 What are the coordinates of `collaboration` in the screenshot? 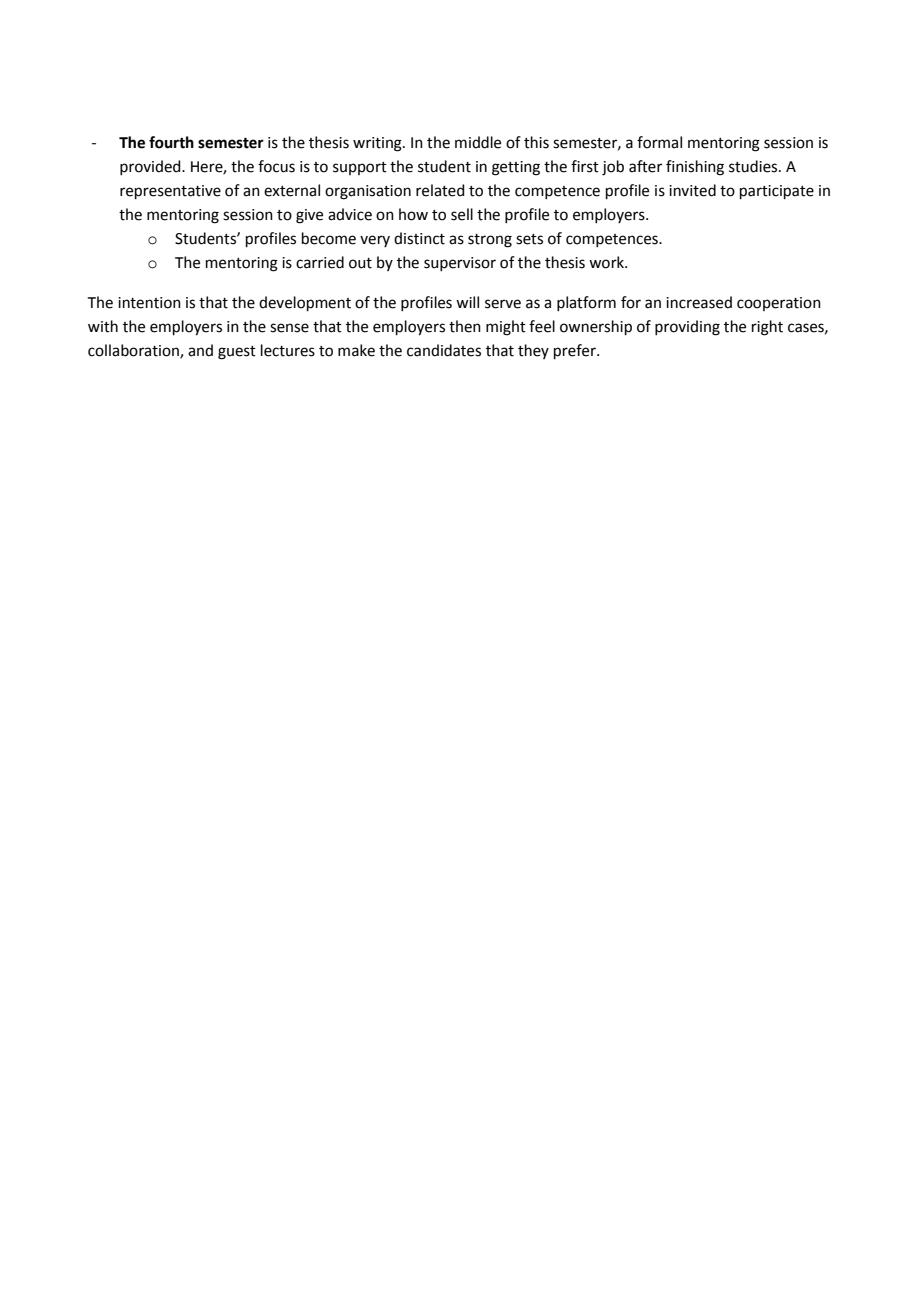 It's located at (134, 351).
